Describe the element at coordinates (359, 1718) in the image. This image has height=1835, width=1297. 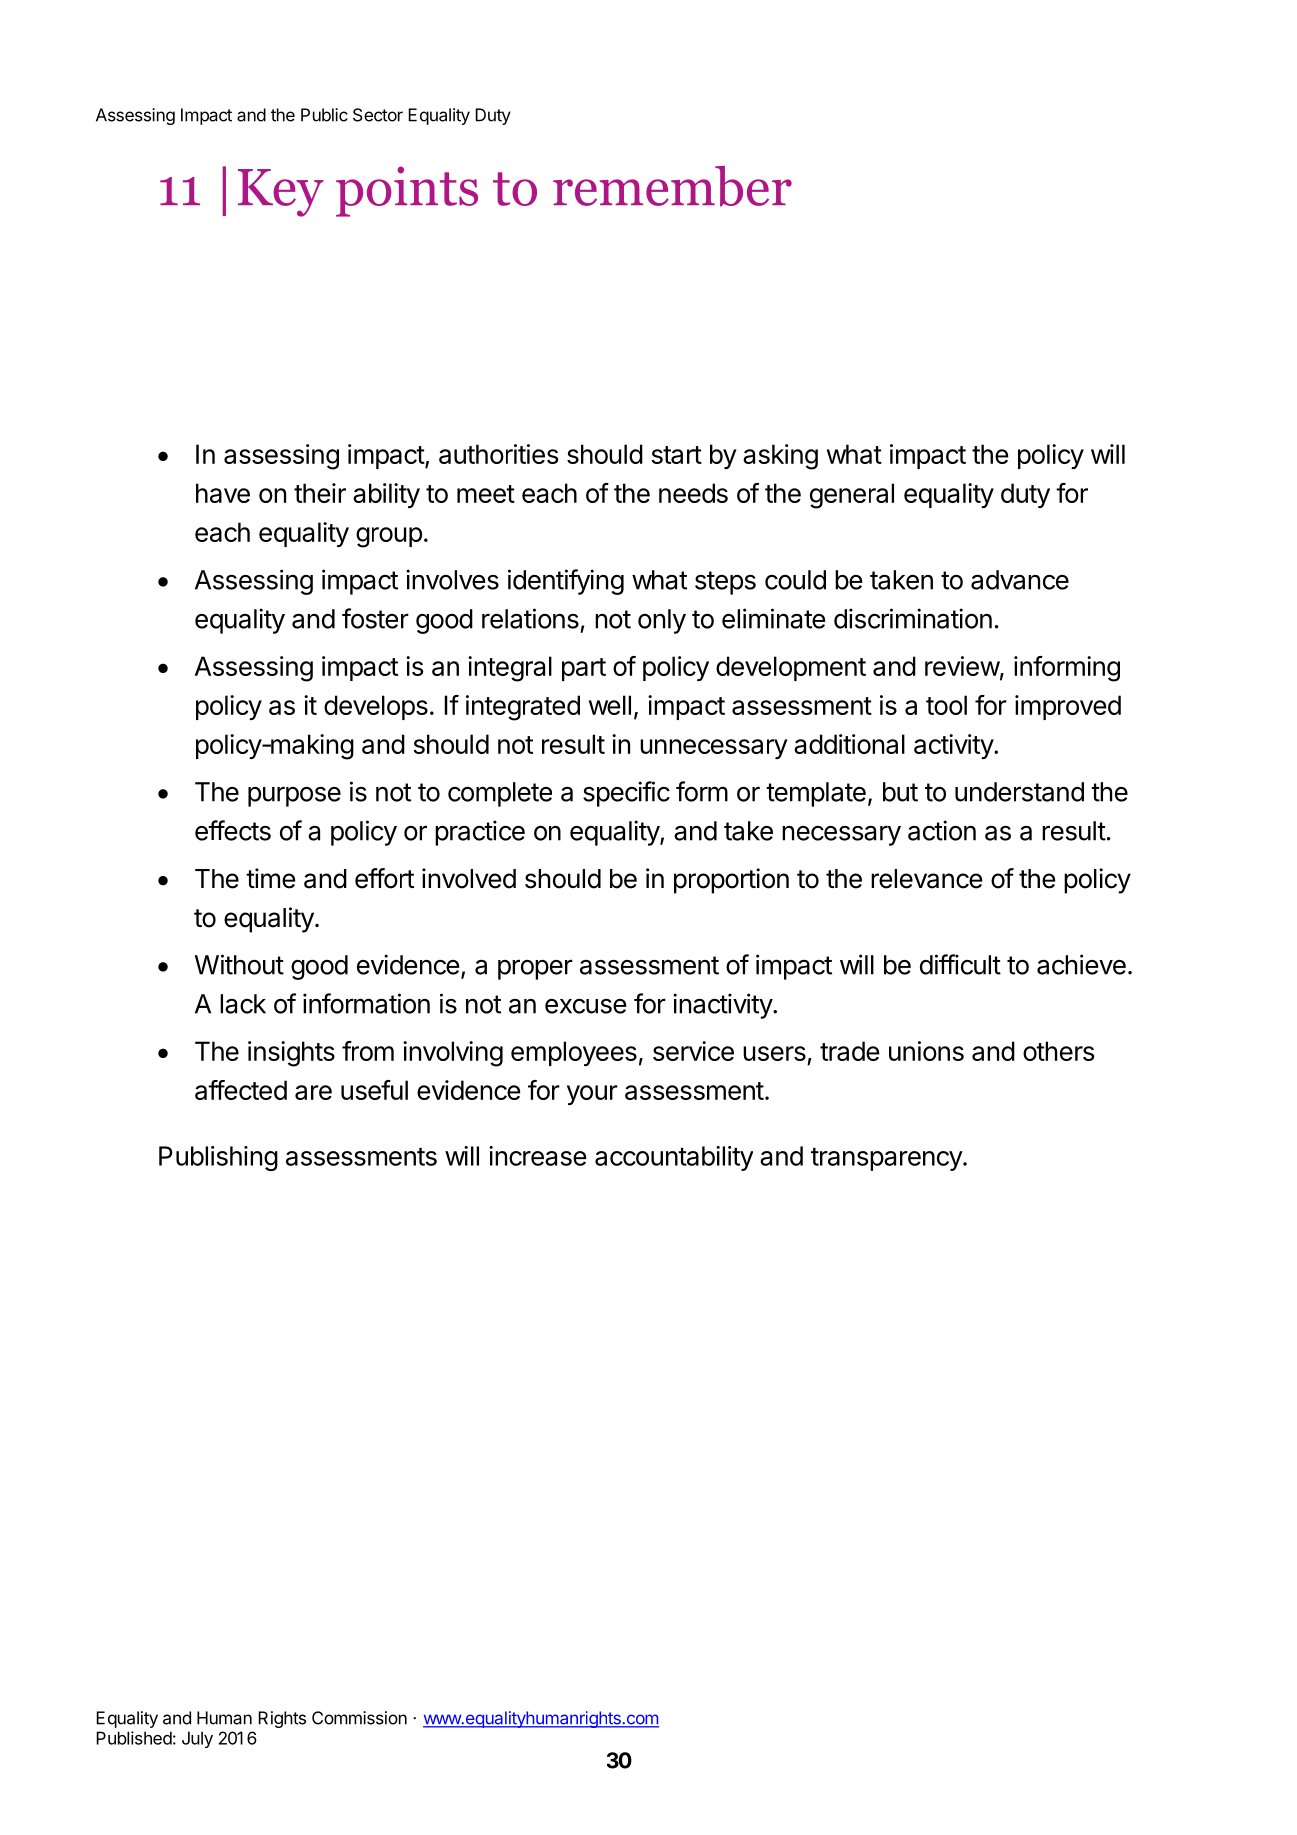
I see `Commission` at that location.
